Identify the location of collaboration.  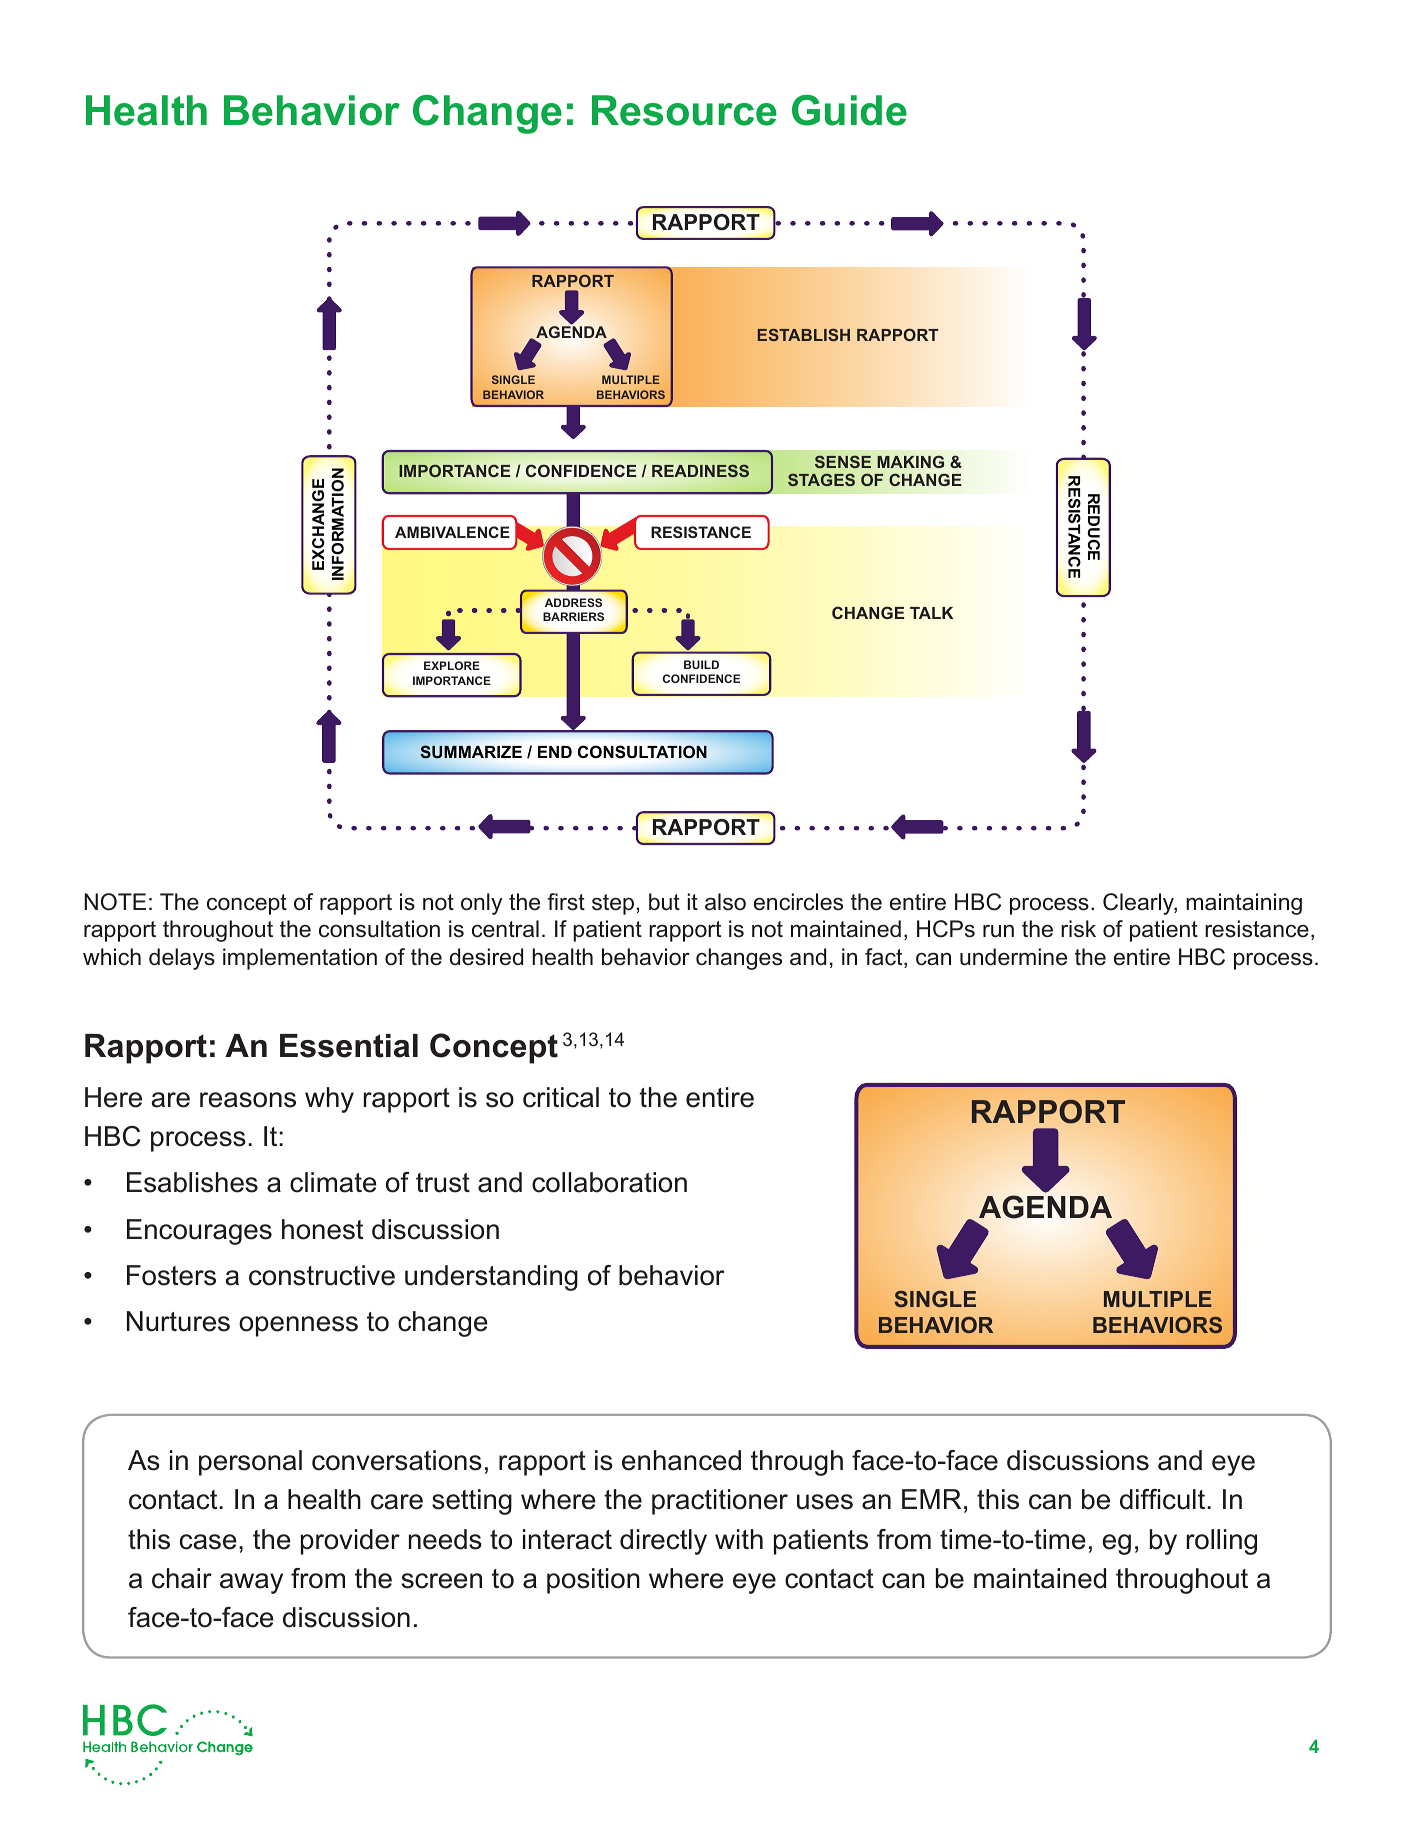
(609, 1182).
